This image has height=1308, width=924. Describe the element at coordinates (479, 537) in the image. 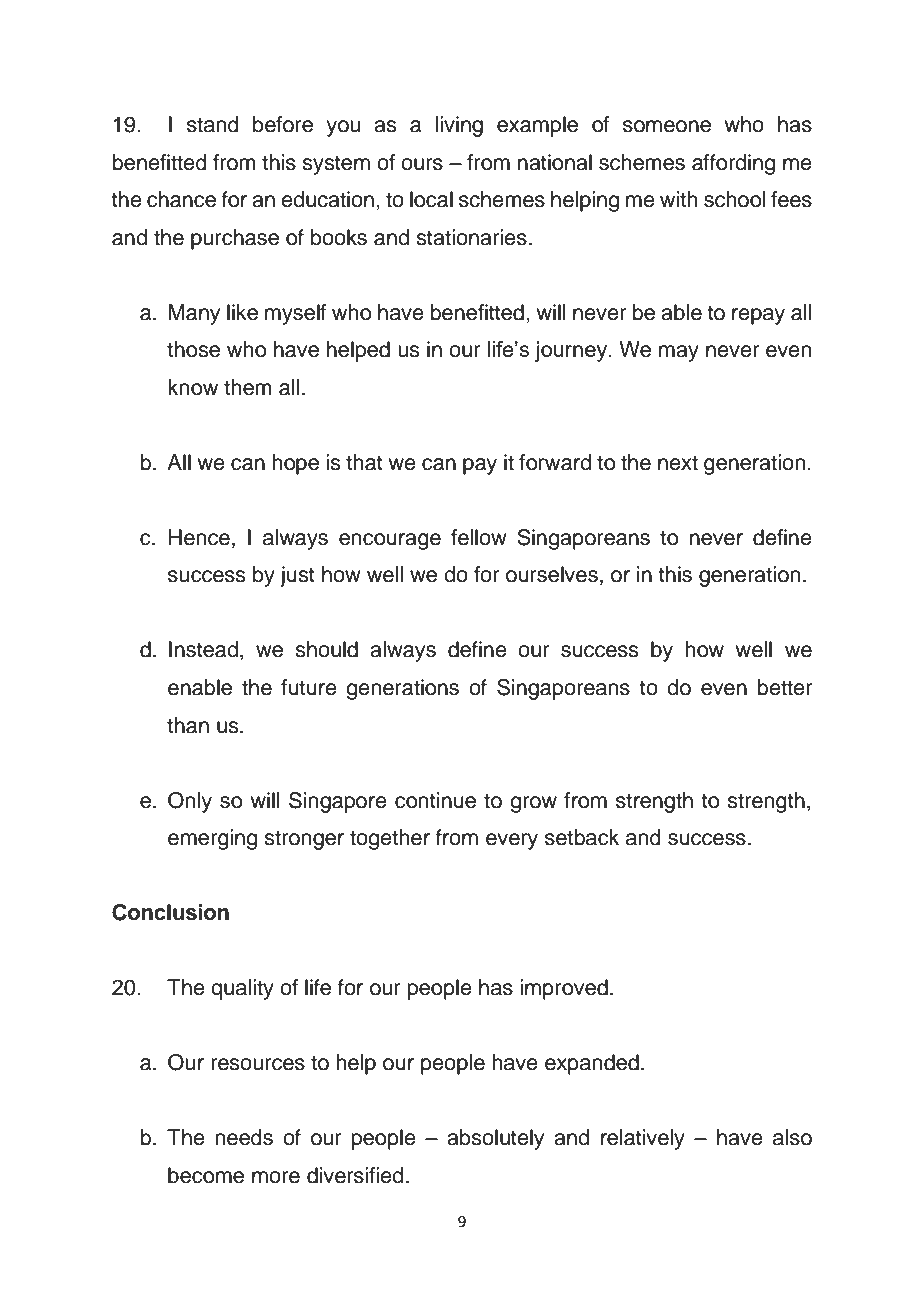

I see `fellow` at that location.
